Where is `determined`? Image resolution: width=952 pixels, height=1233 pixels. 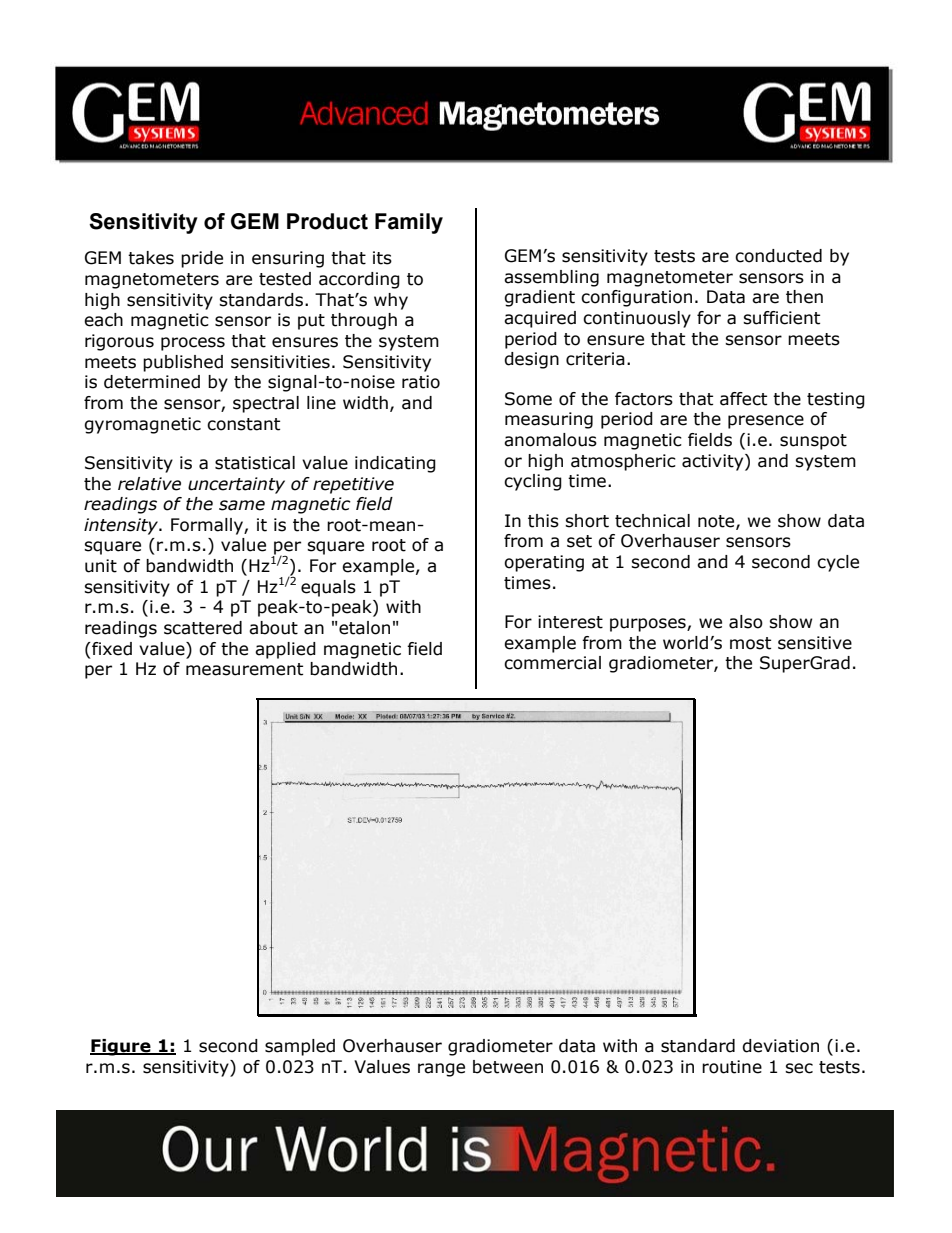 determined is located at coordinates (152, 382).
